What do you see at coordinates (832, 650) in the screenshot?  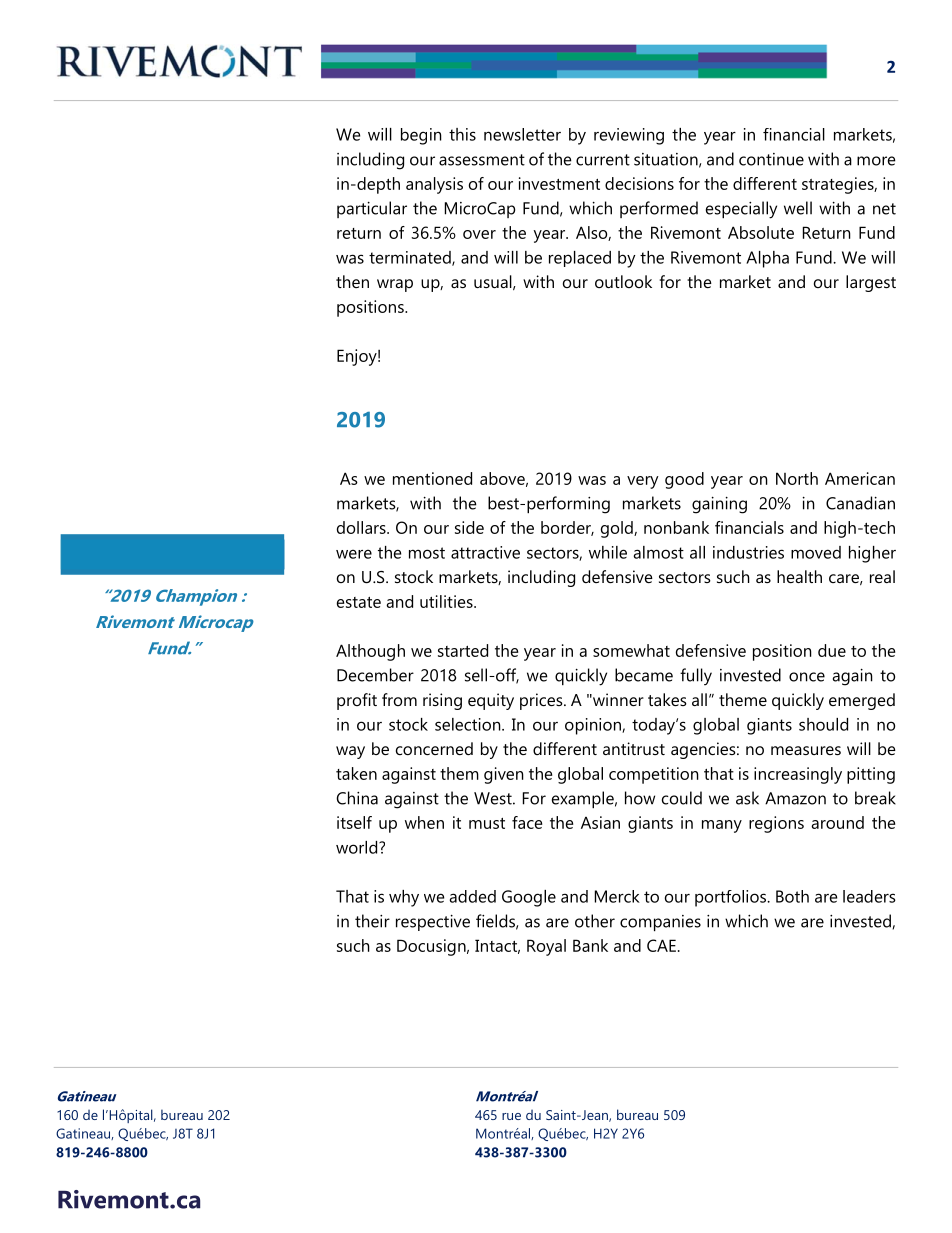 I see `due` at bounding box center [832, 650].
